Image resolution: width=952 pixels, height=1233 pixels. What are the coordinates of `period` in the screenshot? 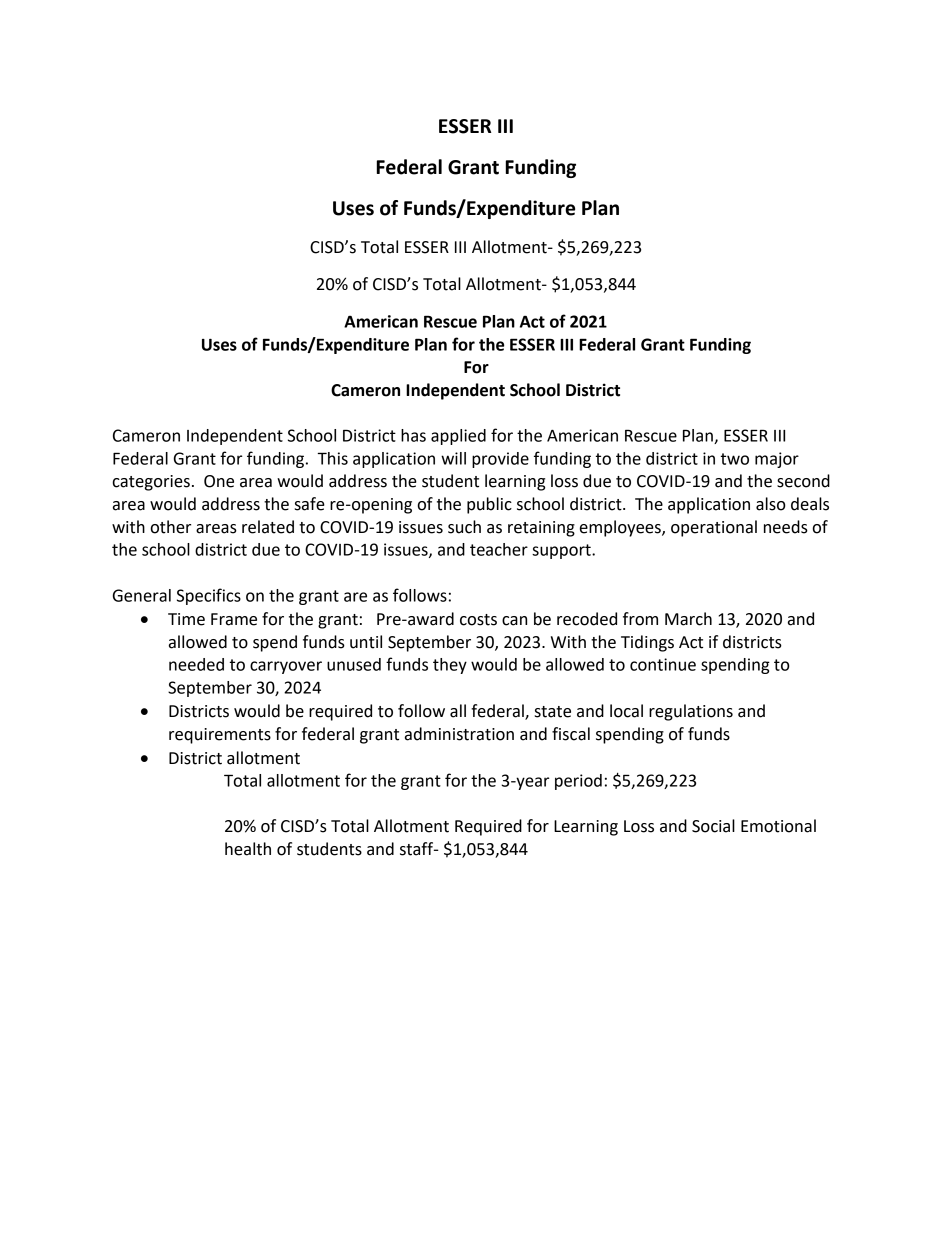 It's located at (578, 782).
